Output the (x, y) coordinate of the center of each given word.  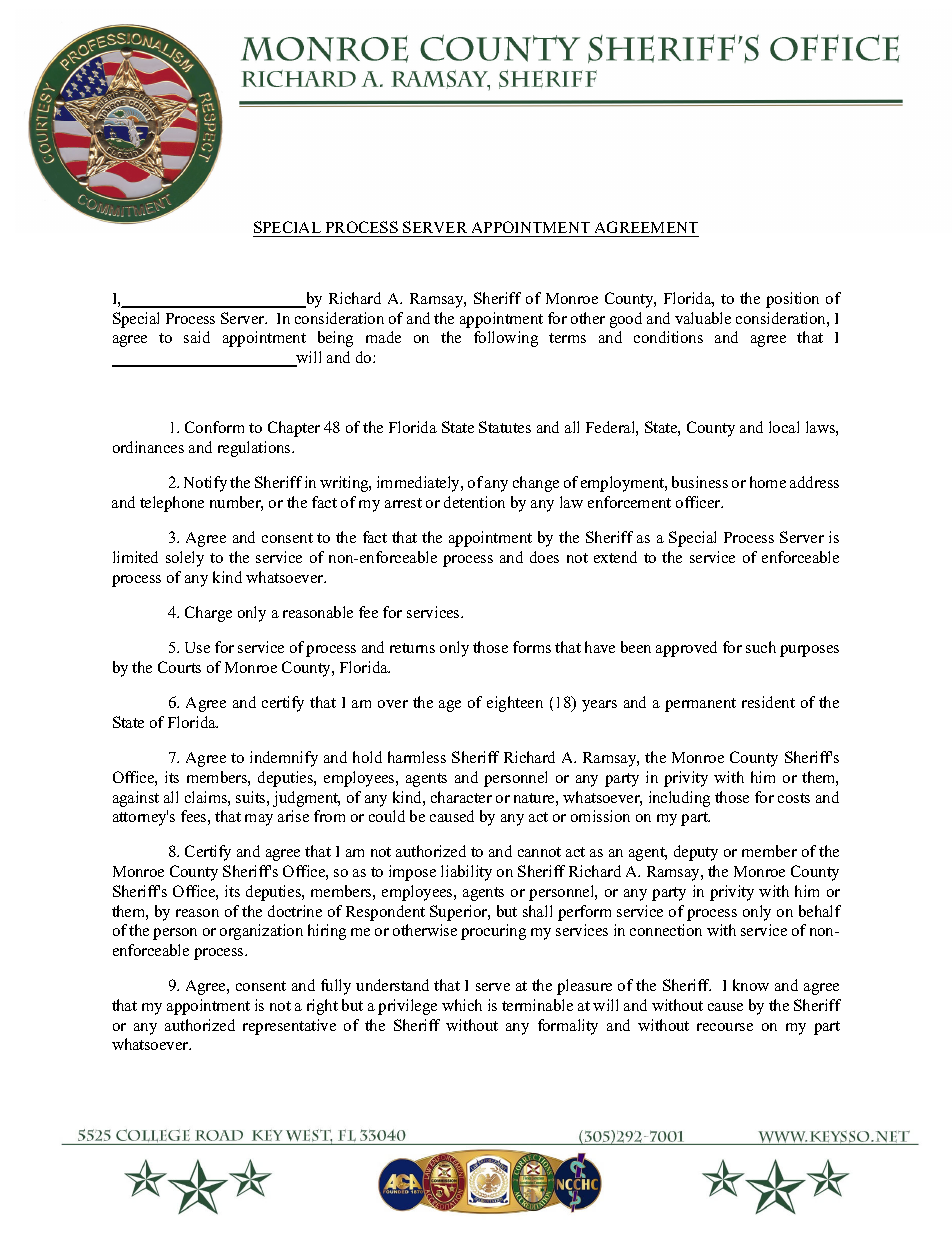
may (259, 820)
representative (289, 1027)
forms (532, 647)
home (768, 482)
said (197, 337)
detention (474, 502)
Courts (179, 667)
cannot (539, 852)
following (506, 339)
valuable (703, 318)
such (761, 647)
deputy (696, 853)
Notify (205, 484)
